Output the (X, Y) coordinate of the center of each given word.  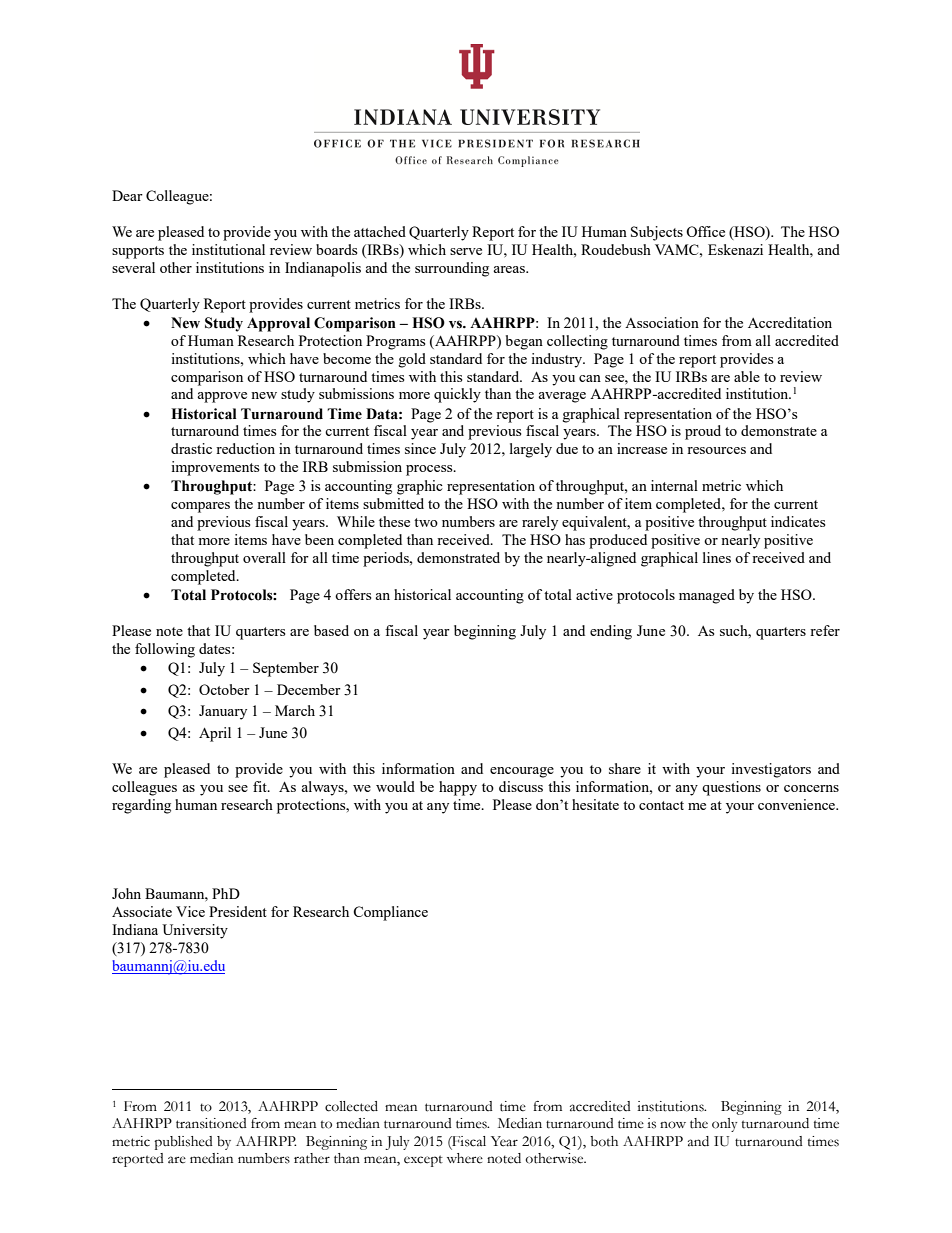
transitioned (211, 1123)
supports (138, 252)
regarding (141, 806)
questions (731, 788)
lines (717, 557)
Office (705, 231)
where (465, 1158)
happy (458, 788)
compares (200, 507)
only (724, 1125)
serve (466, 251)
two (426, 522)
